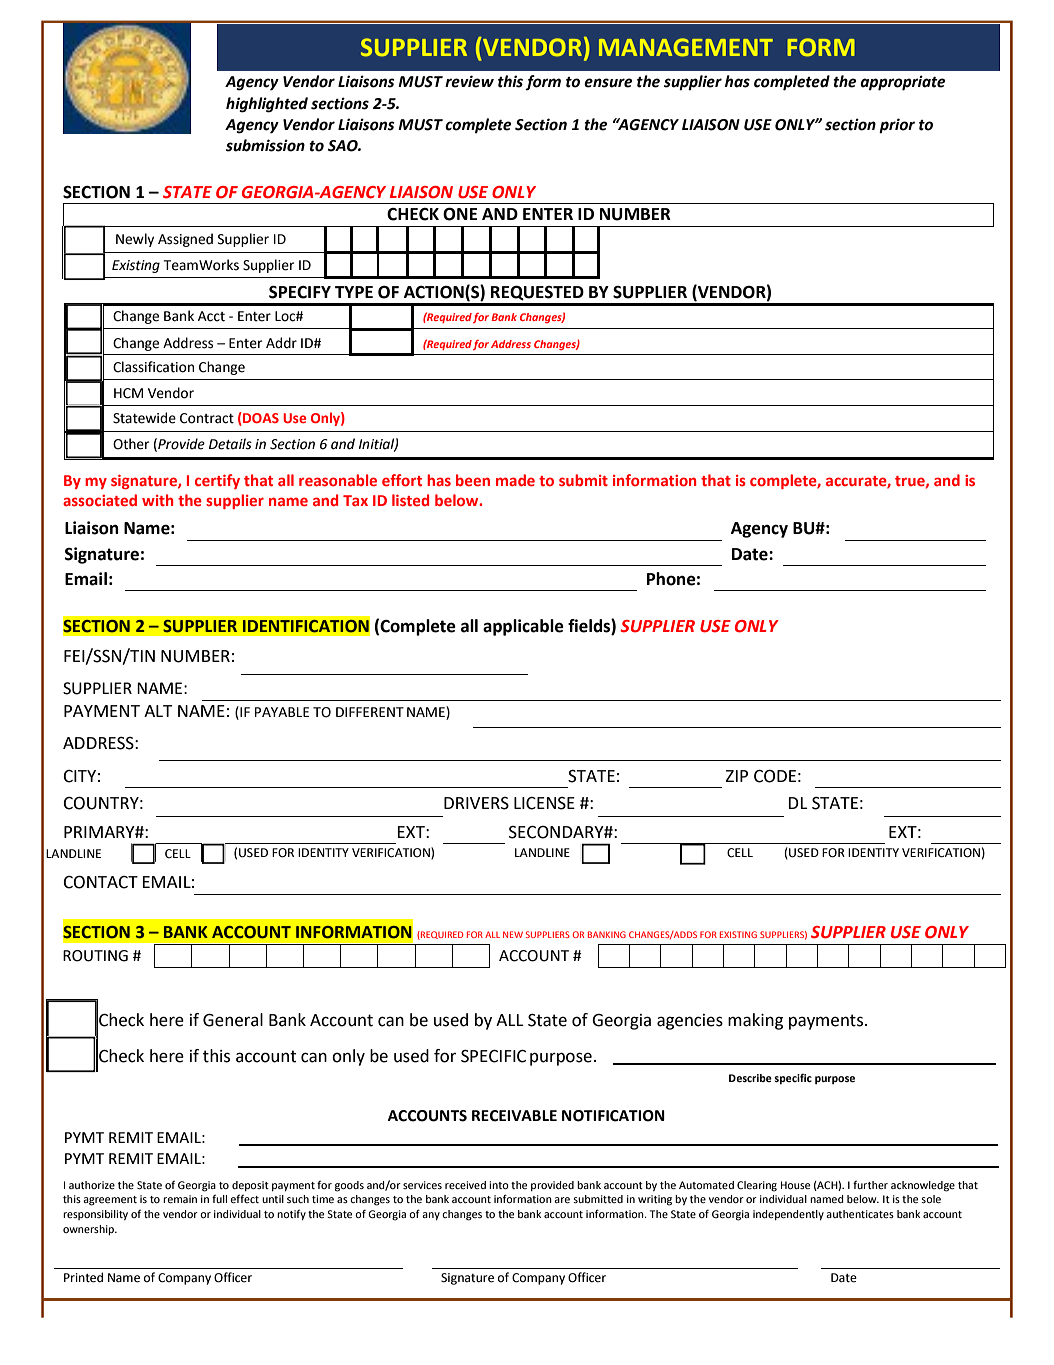 This screenshot has height=1365, width=1054. Describe the element at coordinates (902, 83) in the screenshot. I see `appropriate` at that location.
